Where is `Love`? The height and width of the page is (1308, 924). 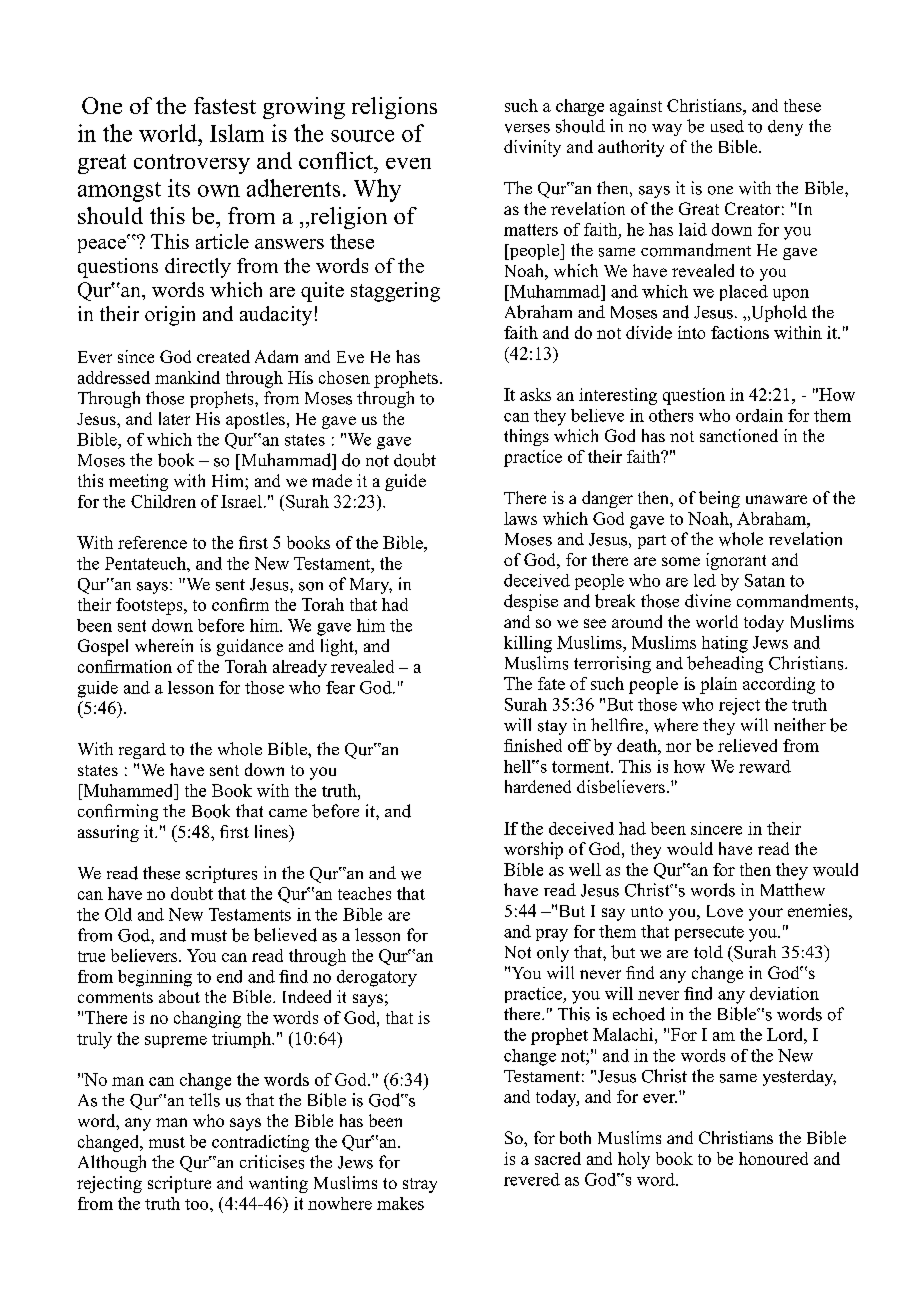 Love is located at coordinates (725, 911).
